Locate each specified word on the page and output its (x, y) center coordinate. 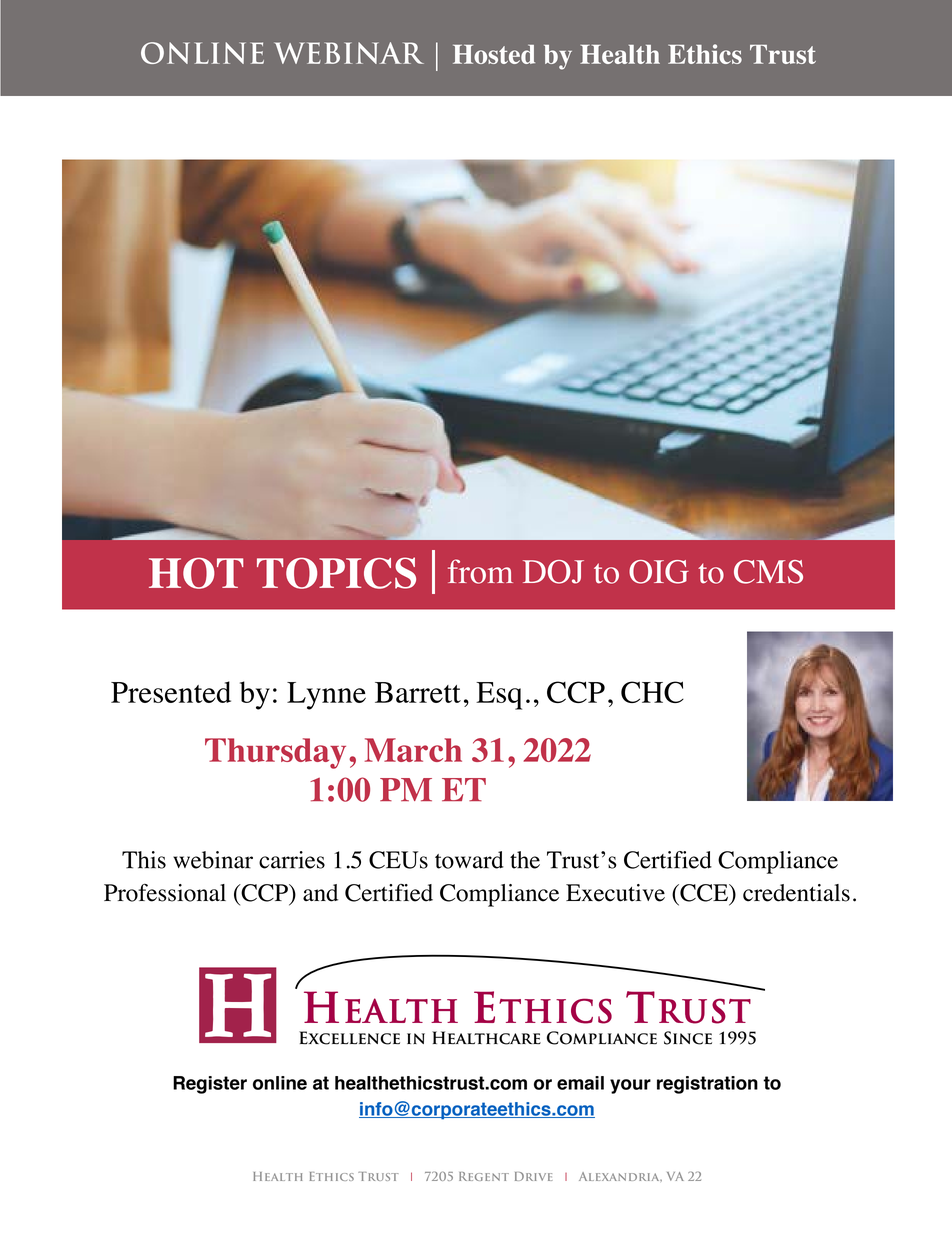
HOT (196, 573)
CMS (768, 572)
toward (469, 860)
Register (210, 1085)
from (480, 571)
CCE (704, 893)
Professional (165, 893)
